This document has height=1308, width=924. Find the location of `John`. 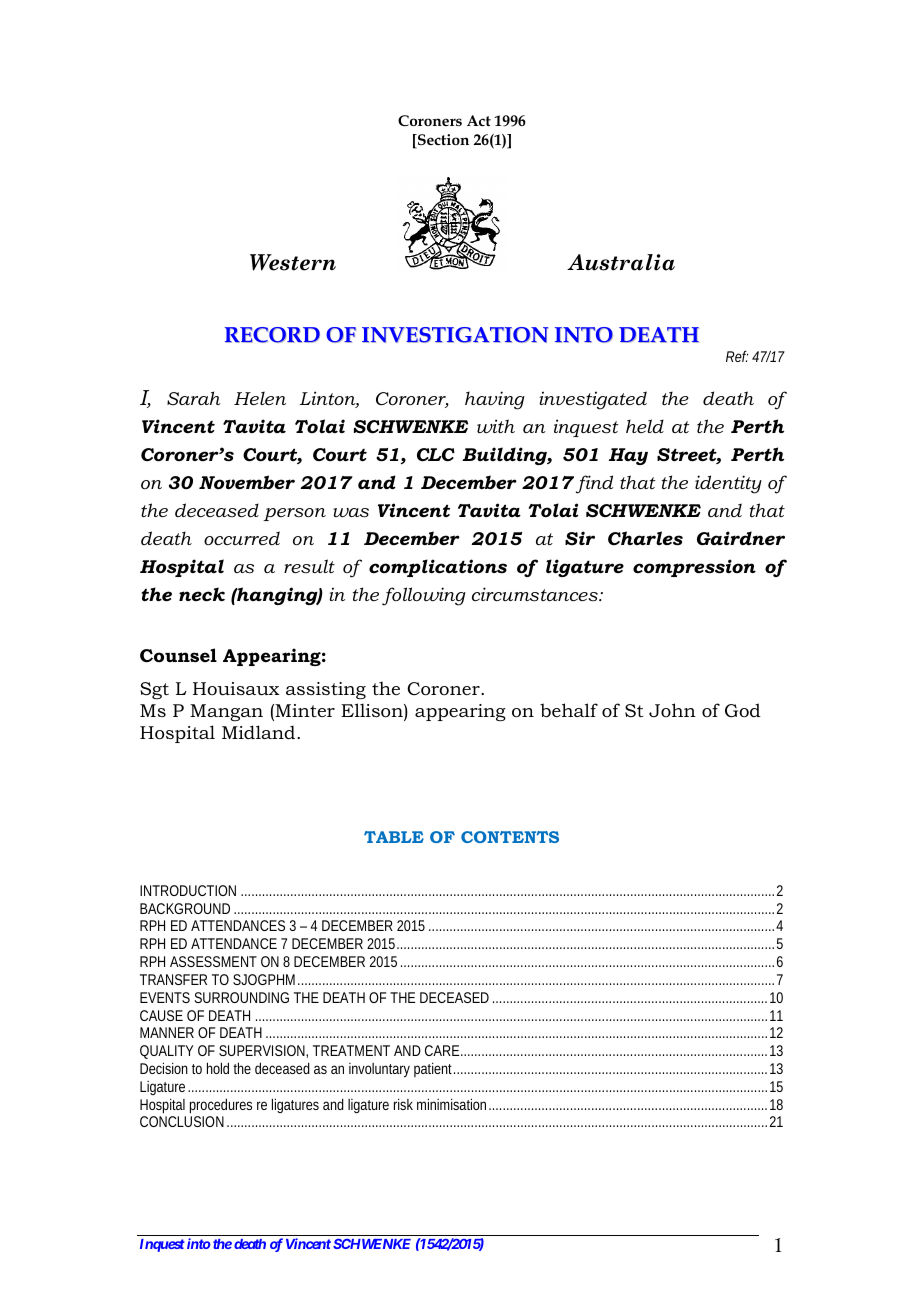

John is located at coordinates (672, 710).
